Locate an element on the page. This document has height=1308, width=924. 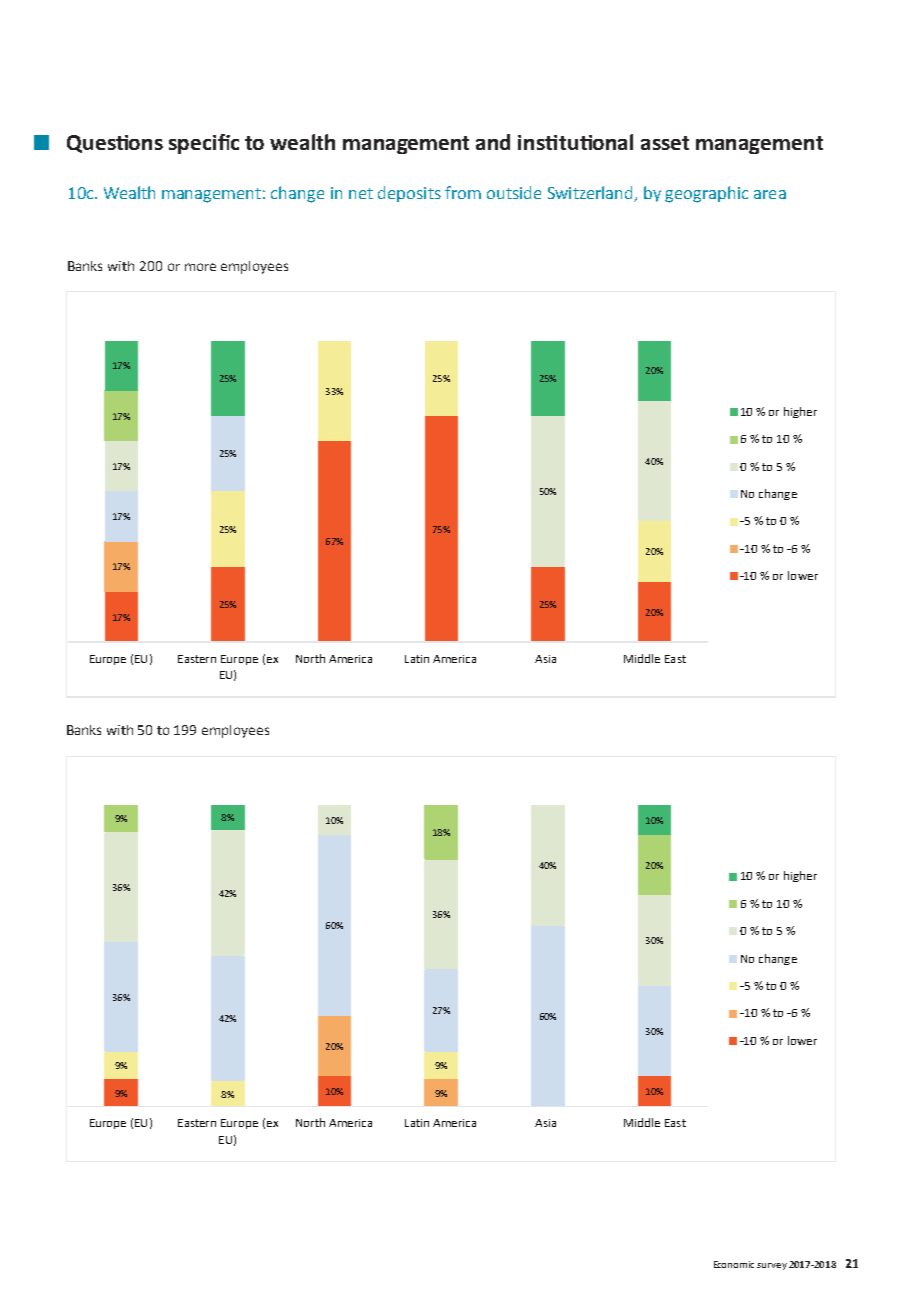
area is located at coordinates (770, 194).
